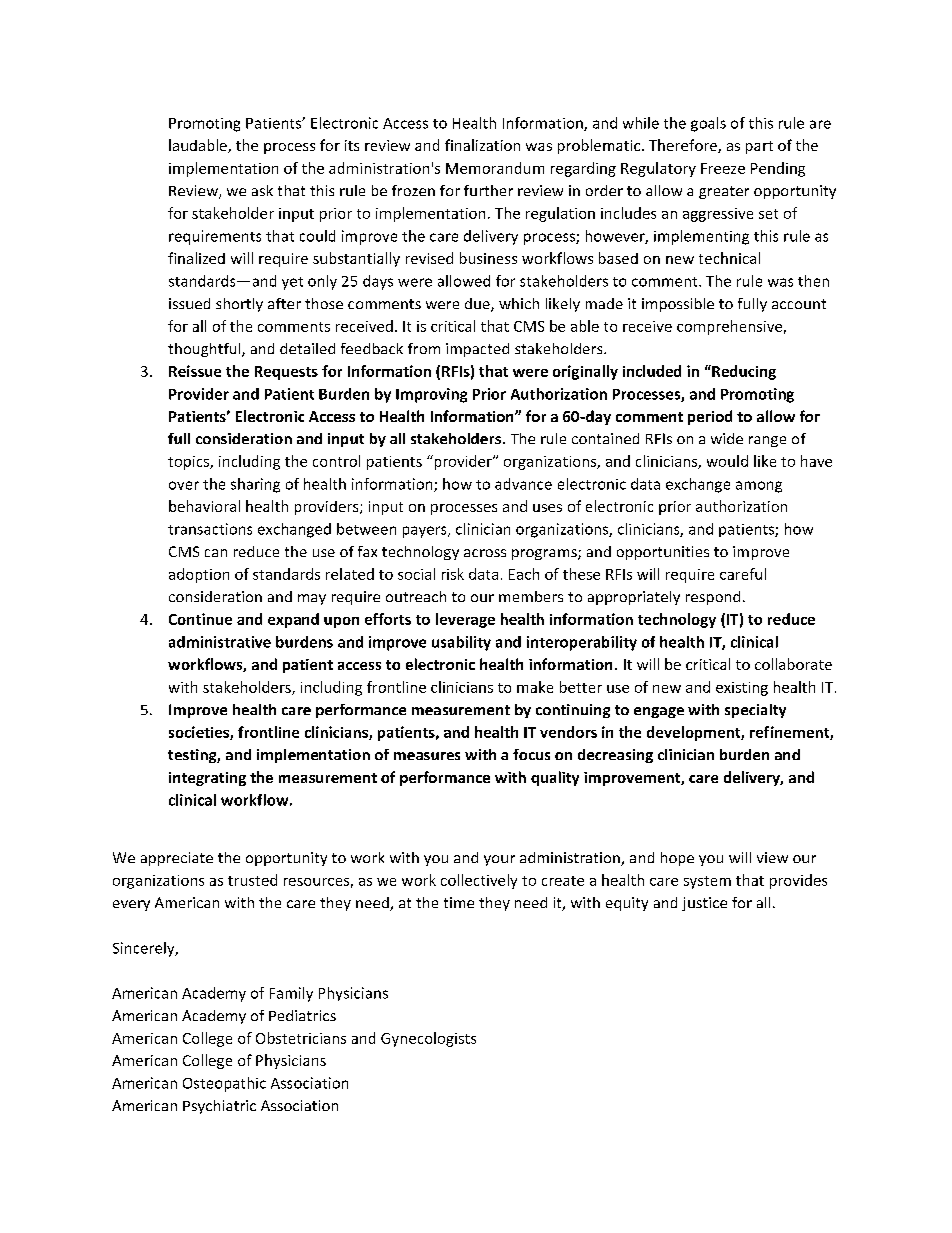 The height and width of the page is (1233, 952). I want to click on your, so click(499, 860).
